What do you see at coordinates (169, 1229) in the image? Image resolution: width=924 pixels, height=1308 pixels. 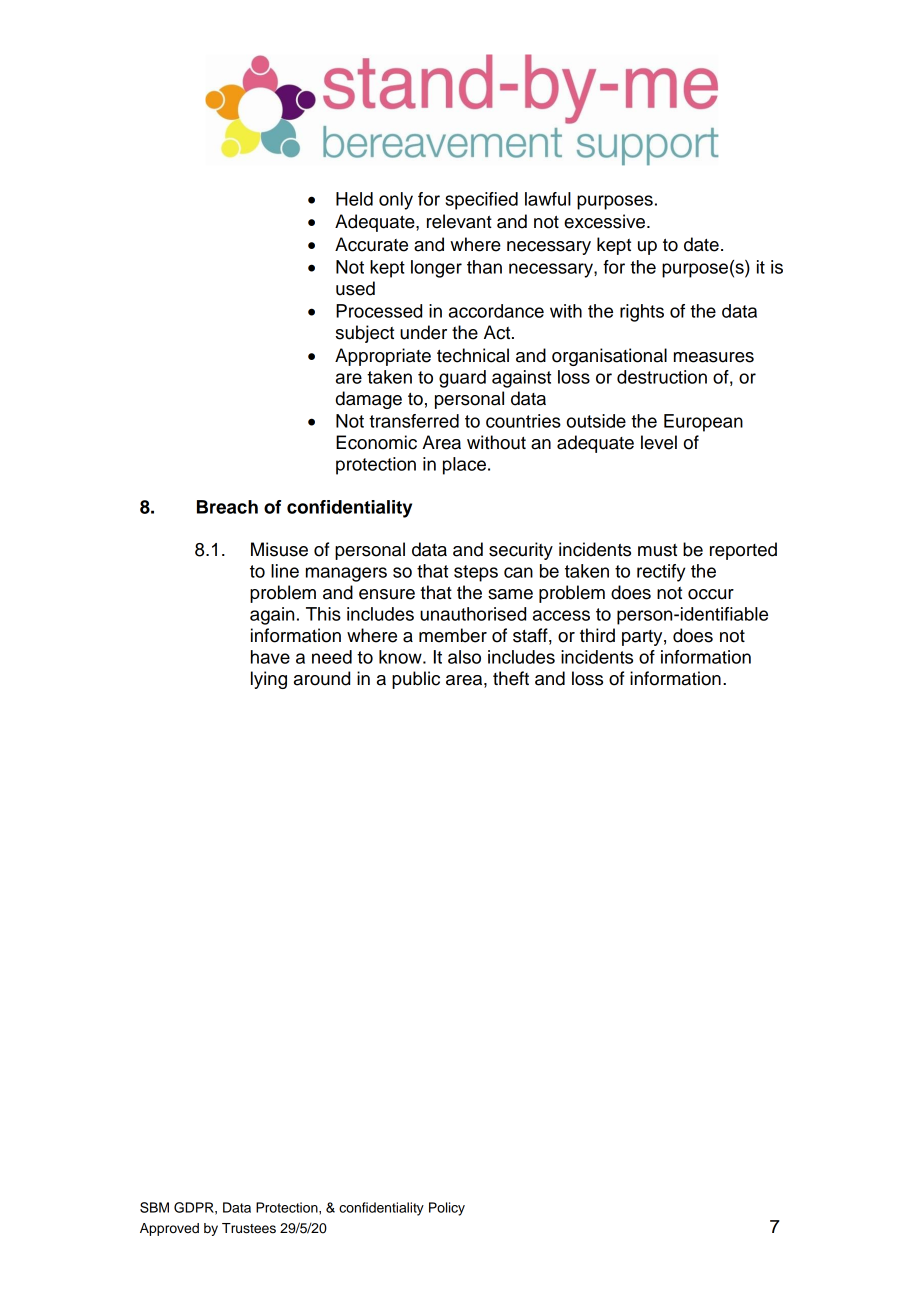 I see `Approved` at bounding box center [169, 1229].
